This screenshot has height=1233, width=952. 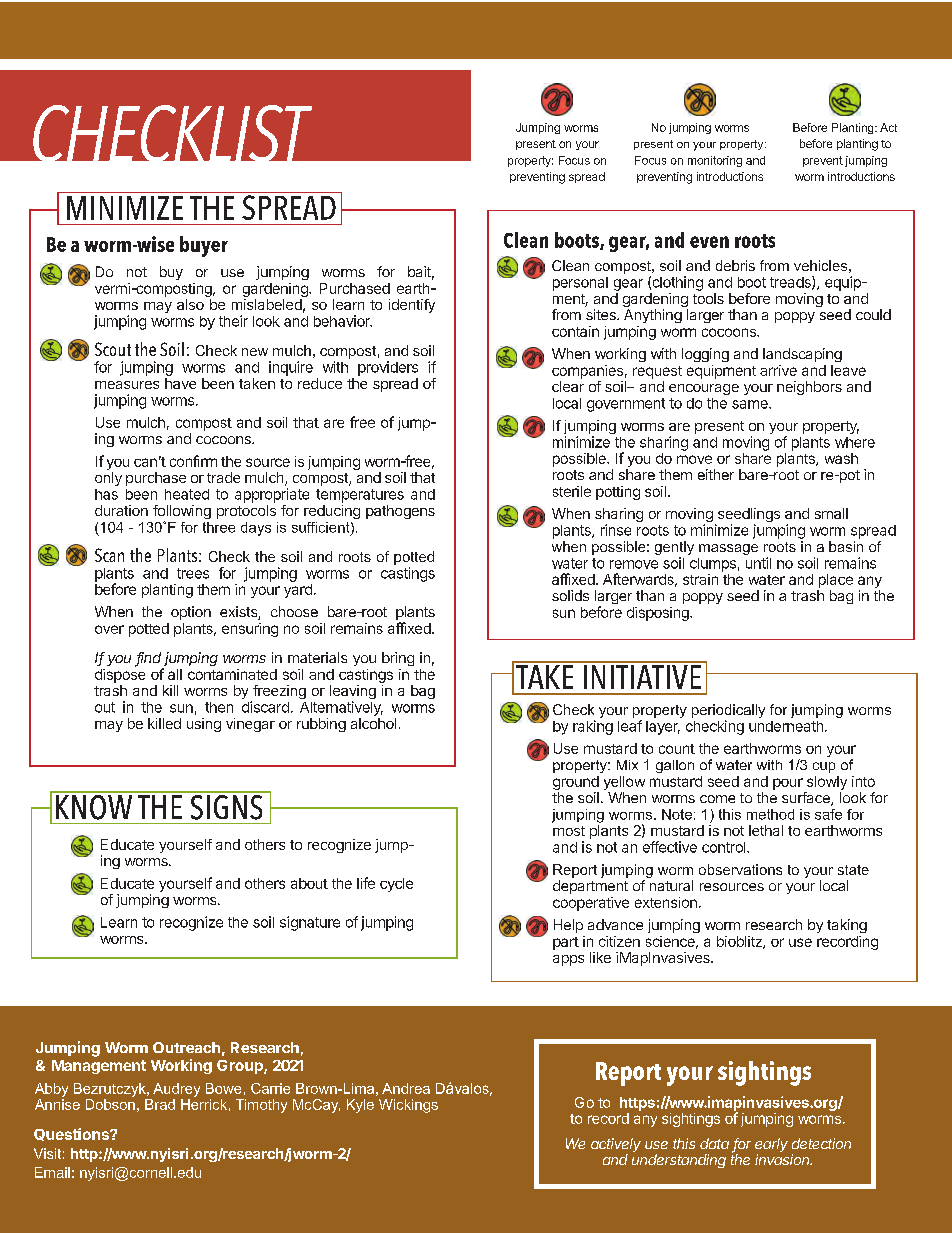 I want to click on lethal, so click(x=766, y=830).
